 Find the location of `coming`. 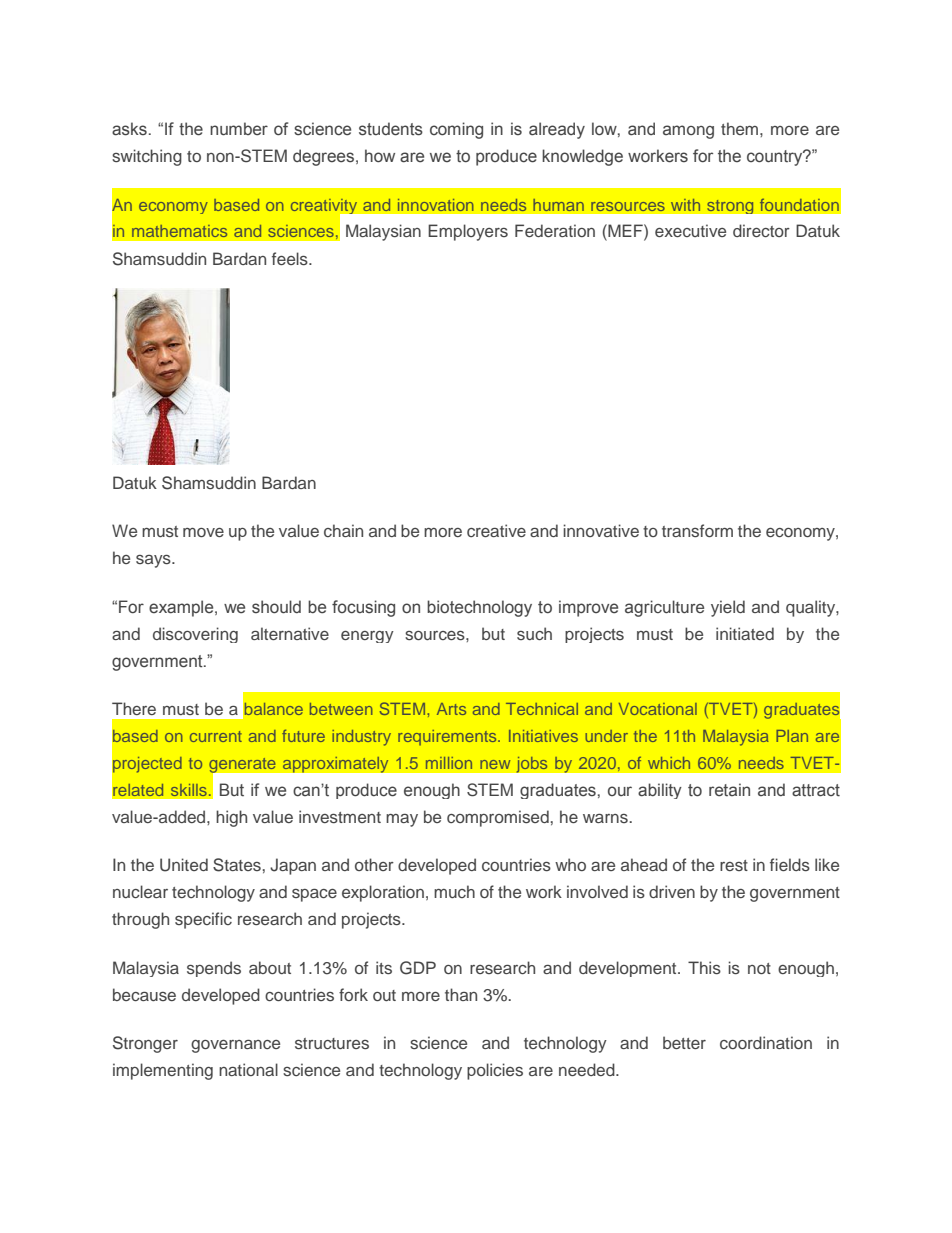

coming is located at coordinates (456, 130).
